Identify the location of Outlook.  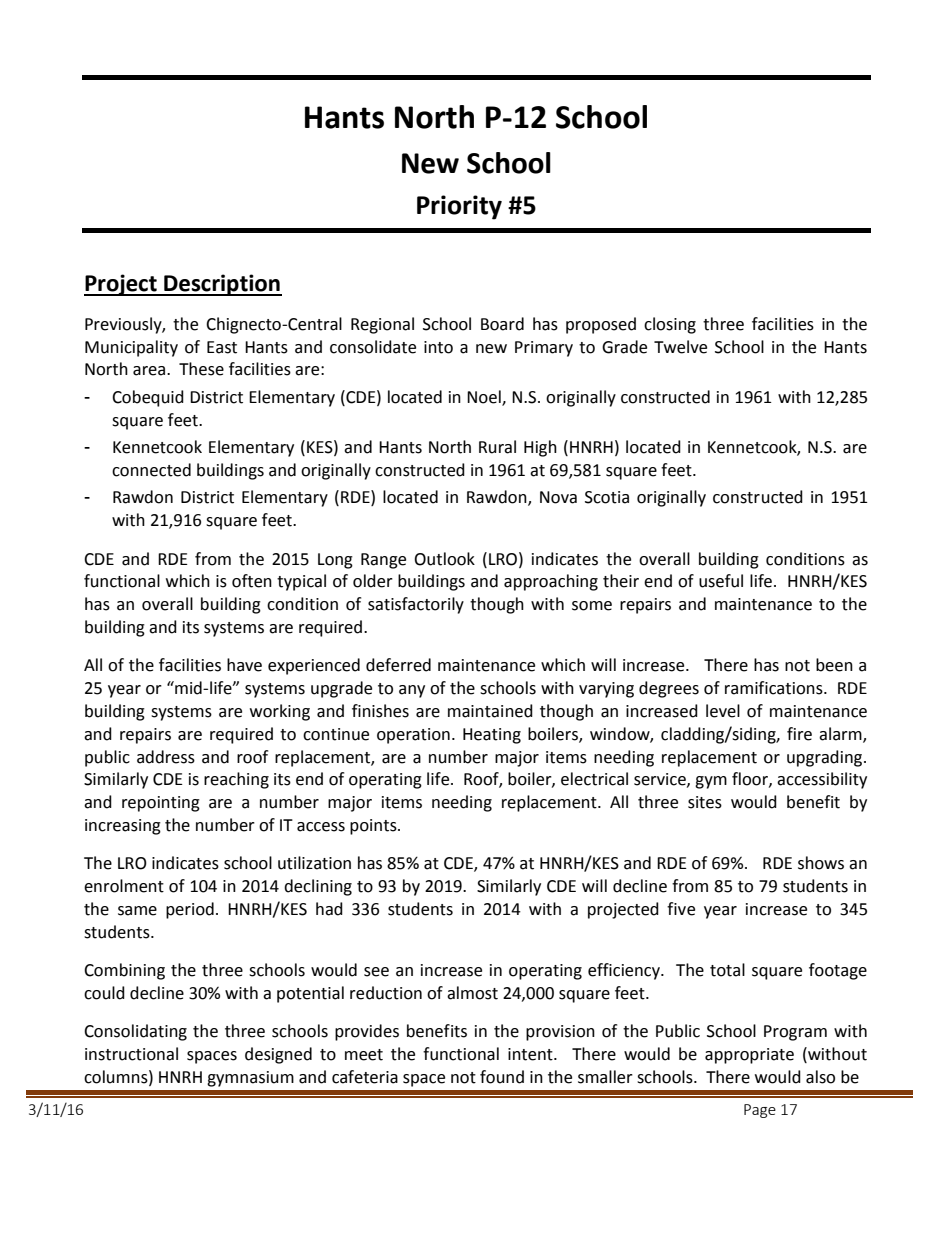
(444, 559).
